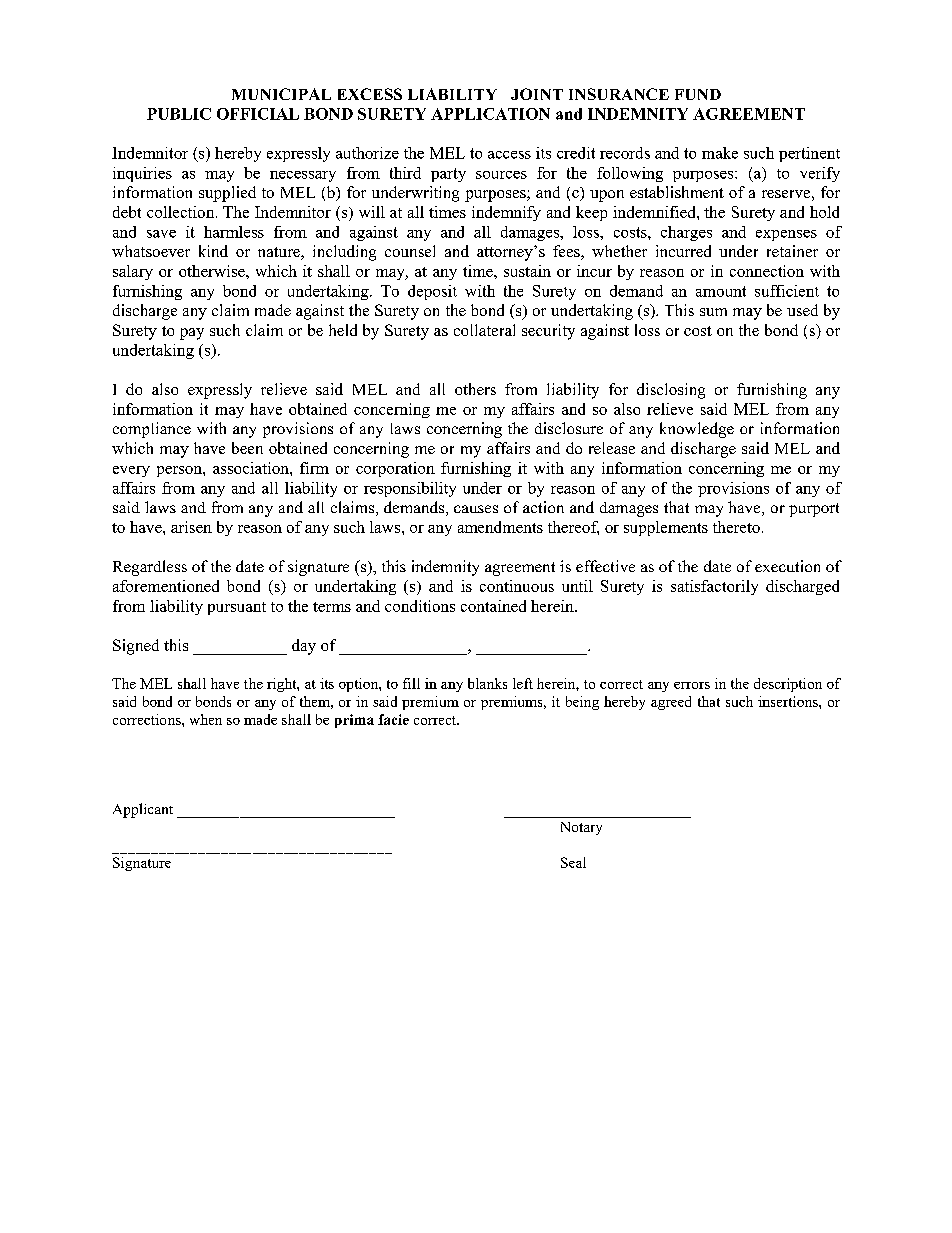 Image resolution: width=952 pixels, height=1233 pixels. I want to click on causes, so click(476, 509).
